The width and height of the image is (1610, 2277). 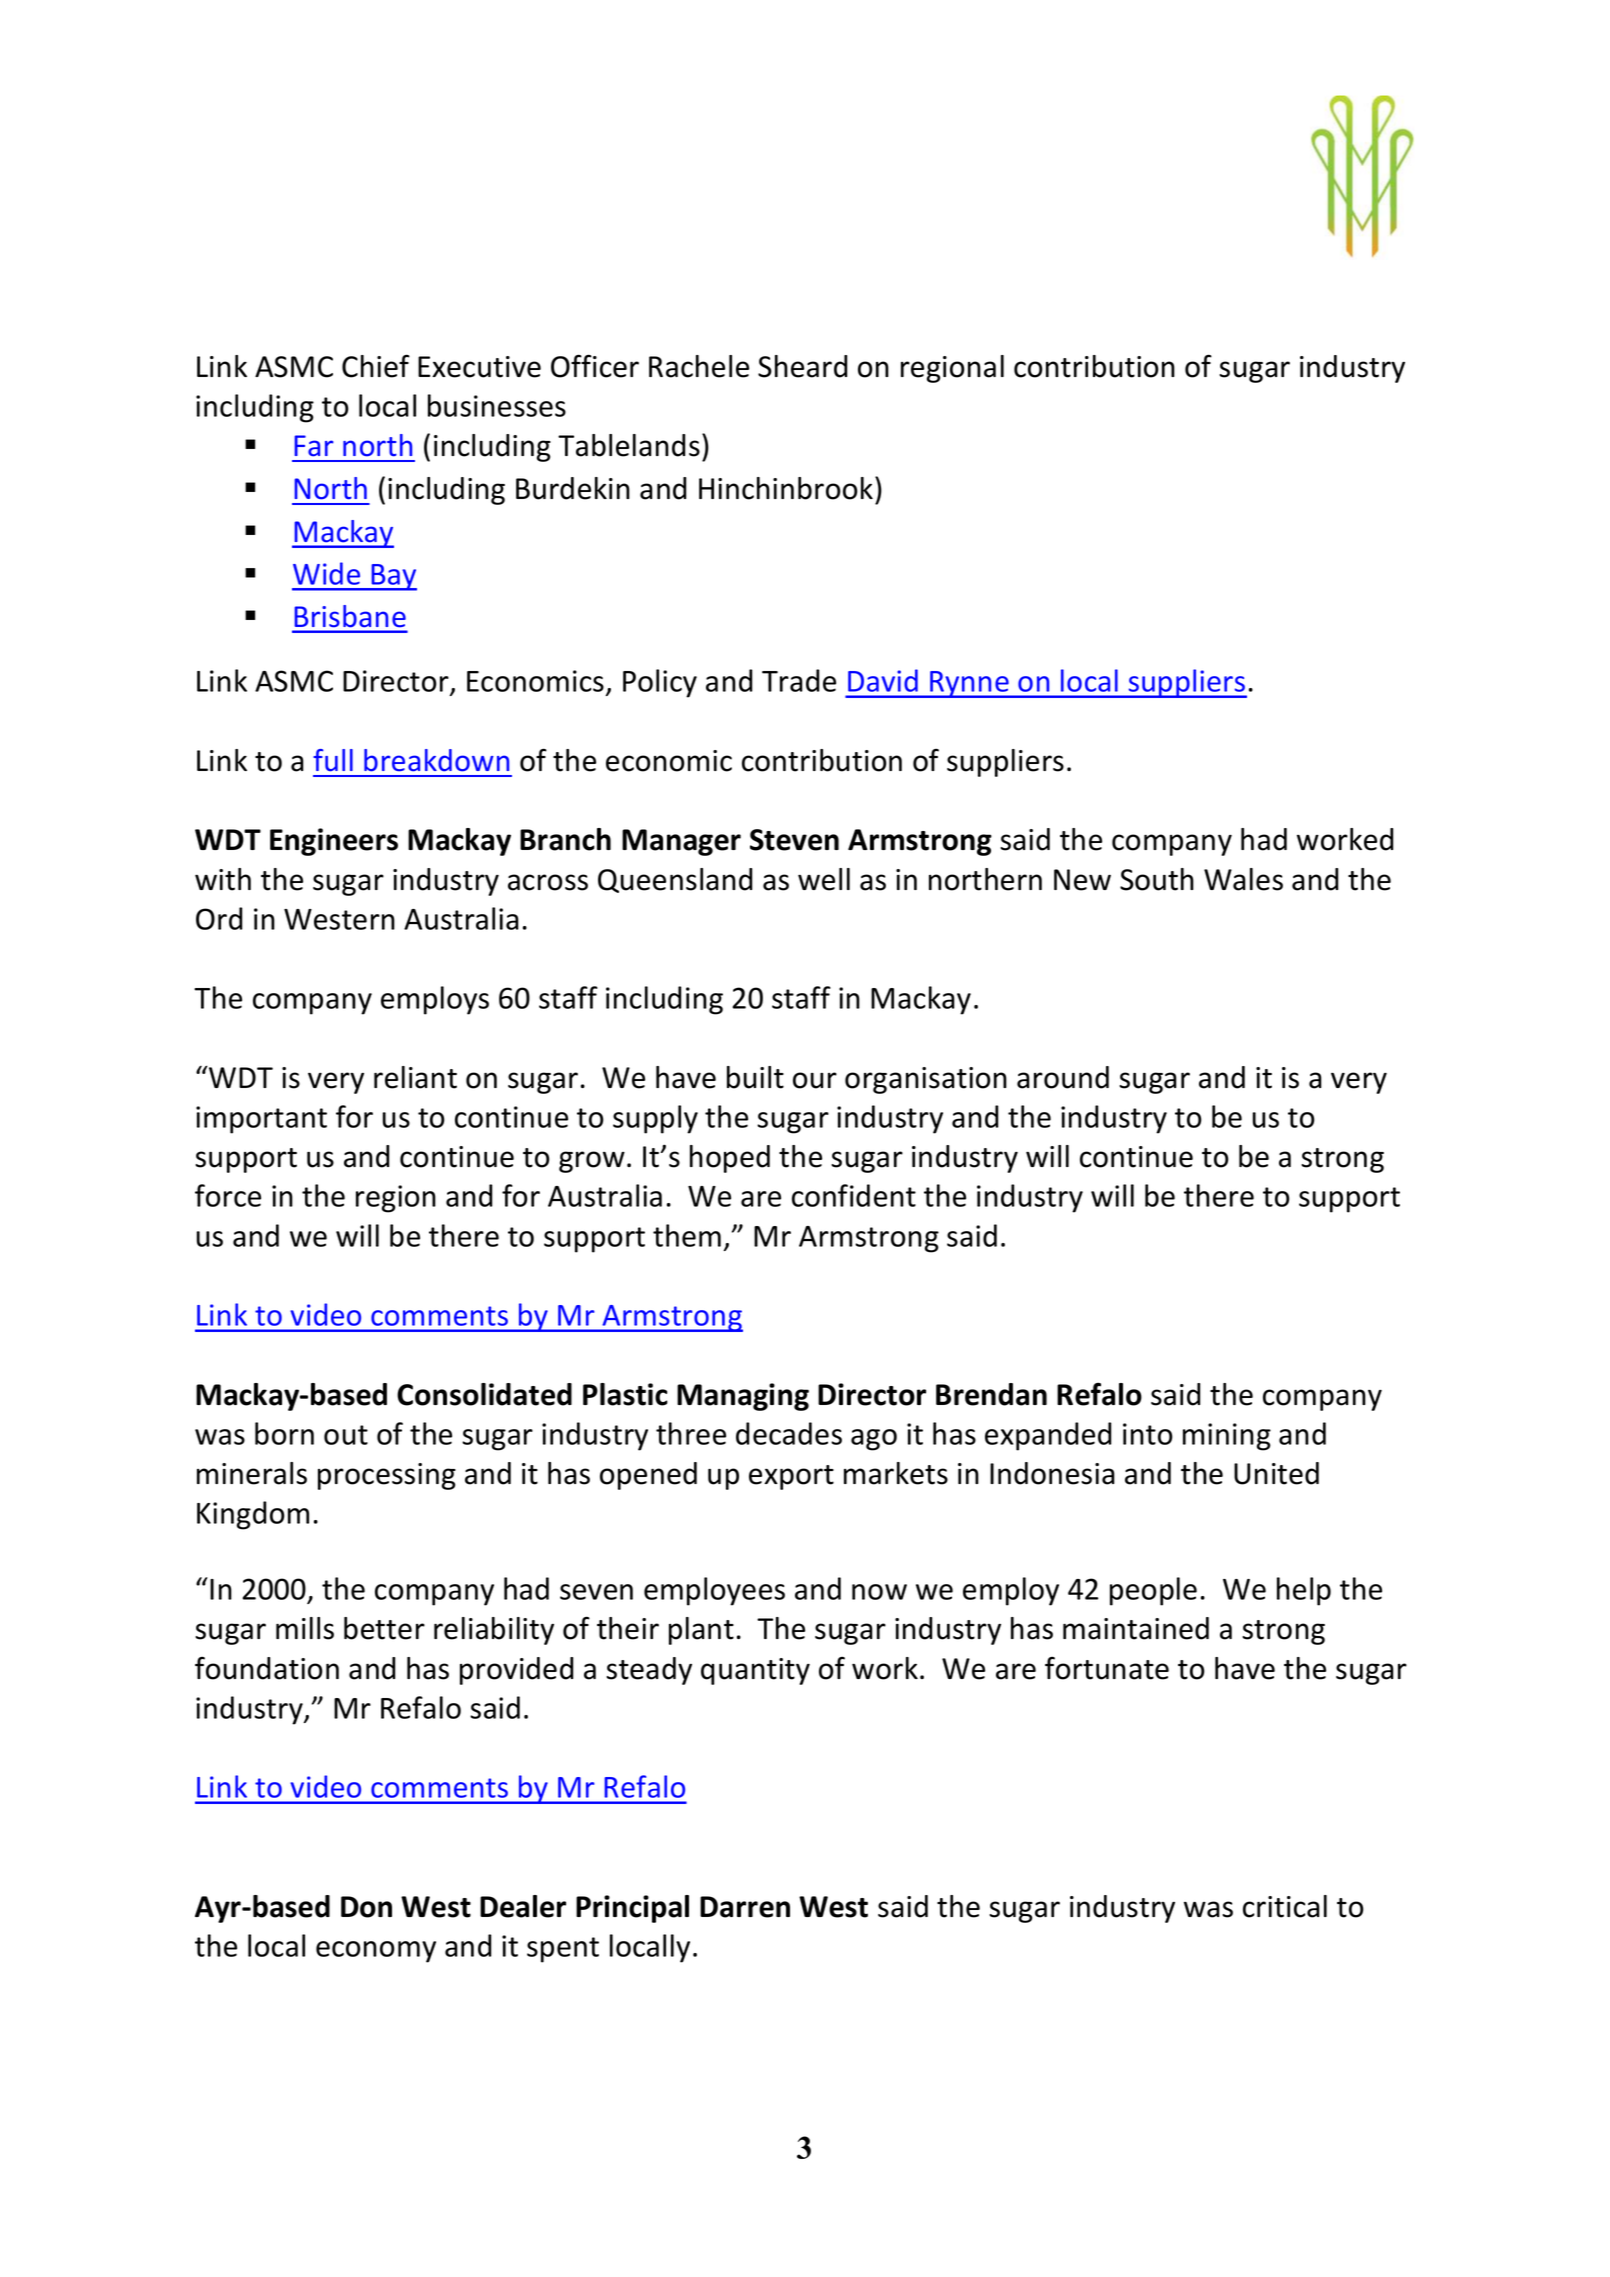 What do you see at coordinates (794, 840) in the image?
I see `Steven` at bounding box center [794, 840].
